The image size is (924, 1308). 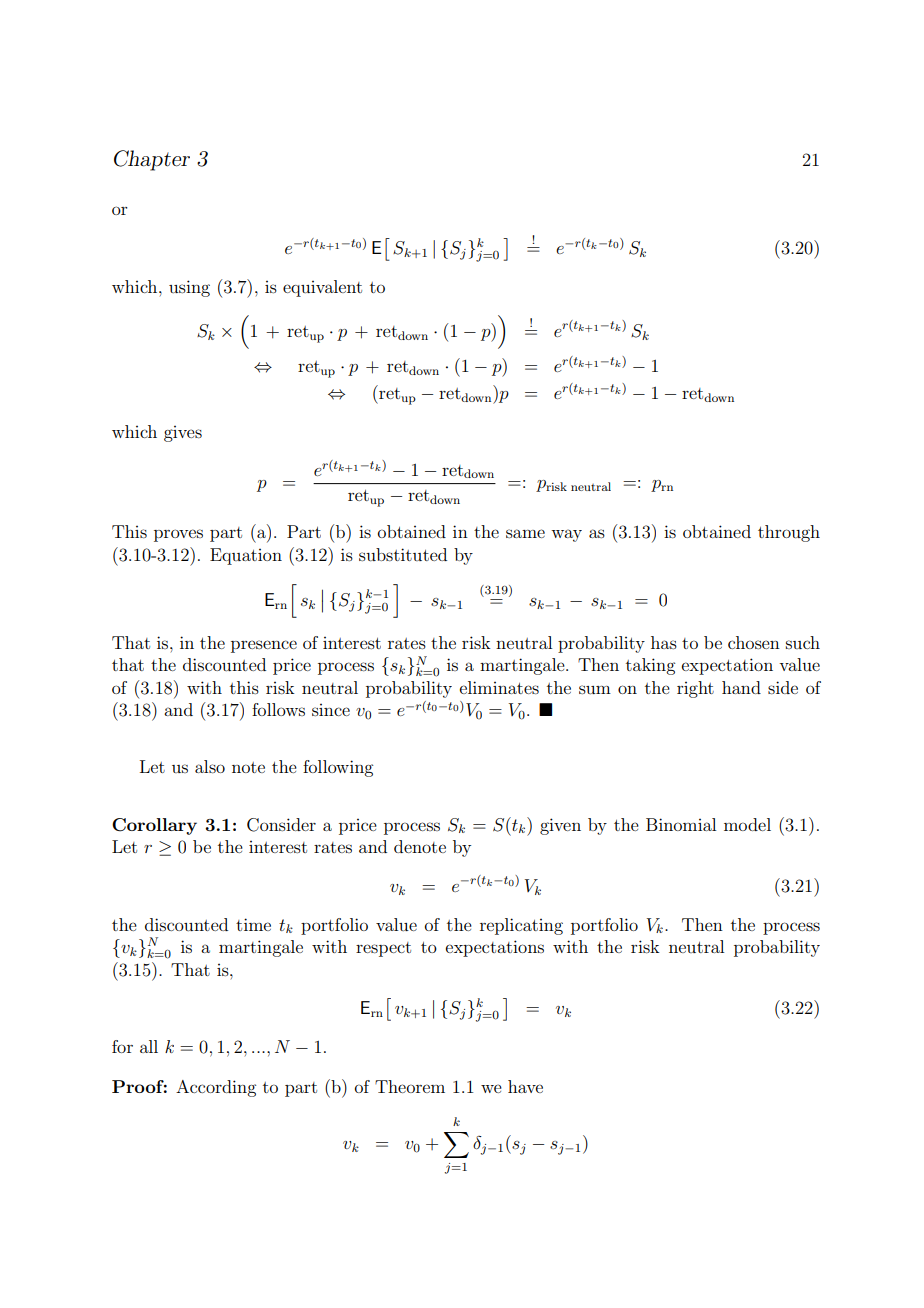 What do you see at coordinates (183, 434) in the image?
I see `gives` at bounding box center [183, 434].
